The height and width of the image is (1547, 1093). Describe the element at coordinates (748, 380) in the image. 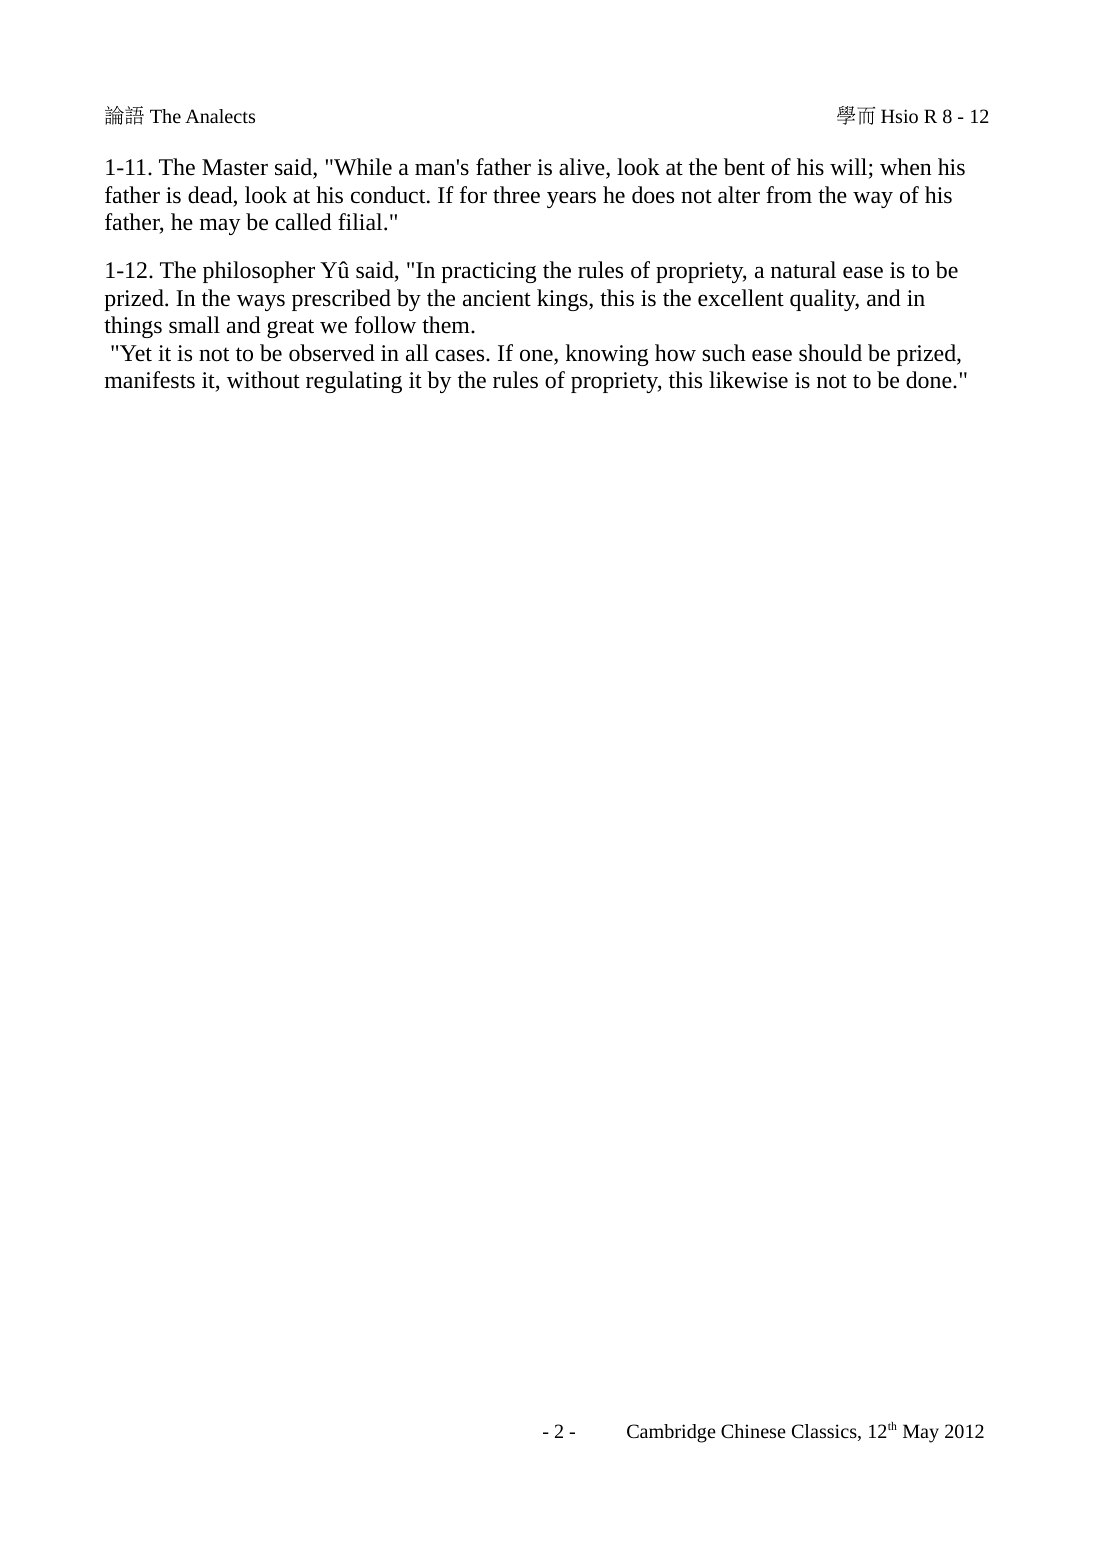

I see `likewise` at that location.
